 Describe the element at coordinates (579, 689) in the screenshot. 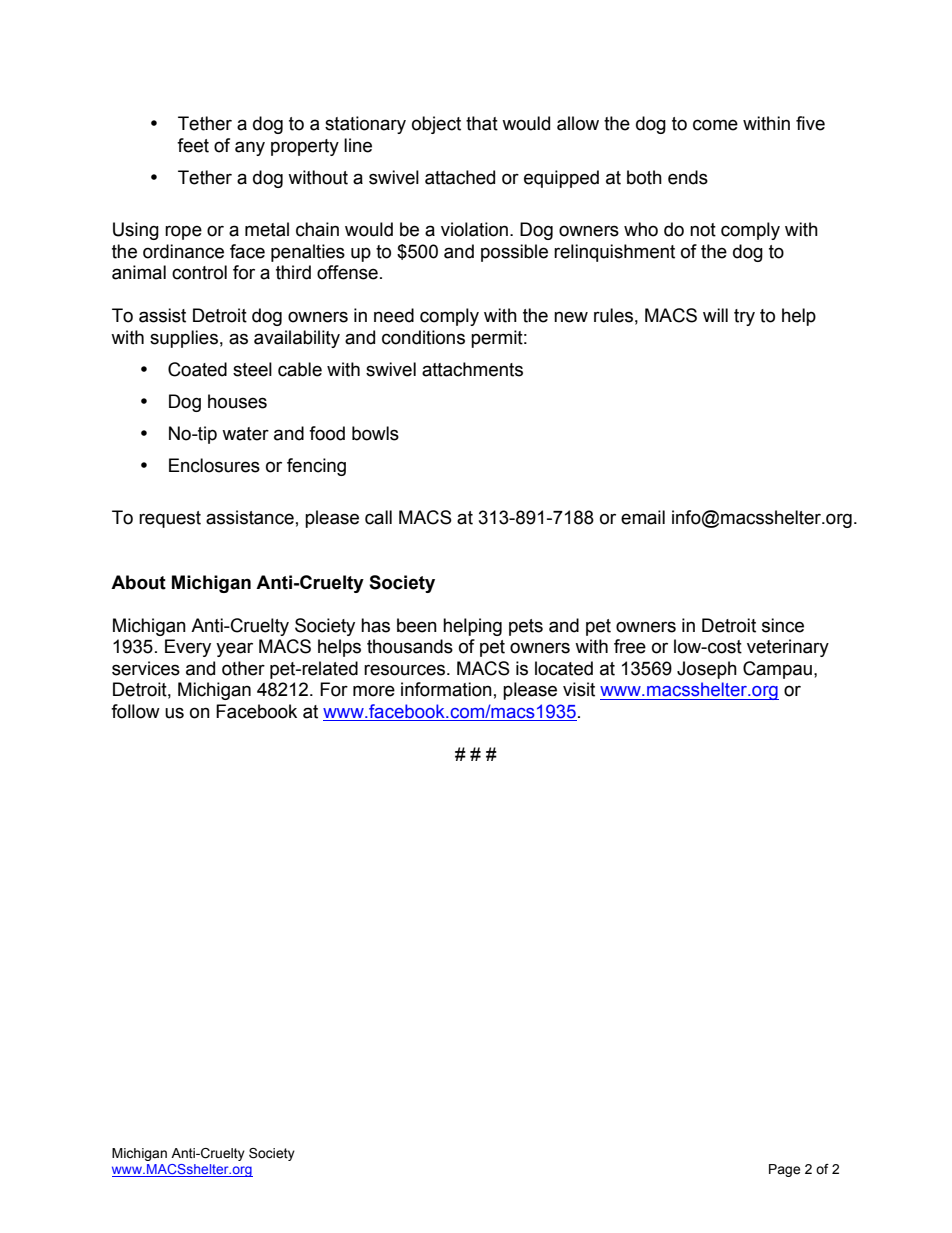

I see `visit` at that location.
